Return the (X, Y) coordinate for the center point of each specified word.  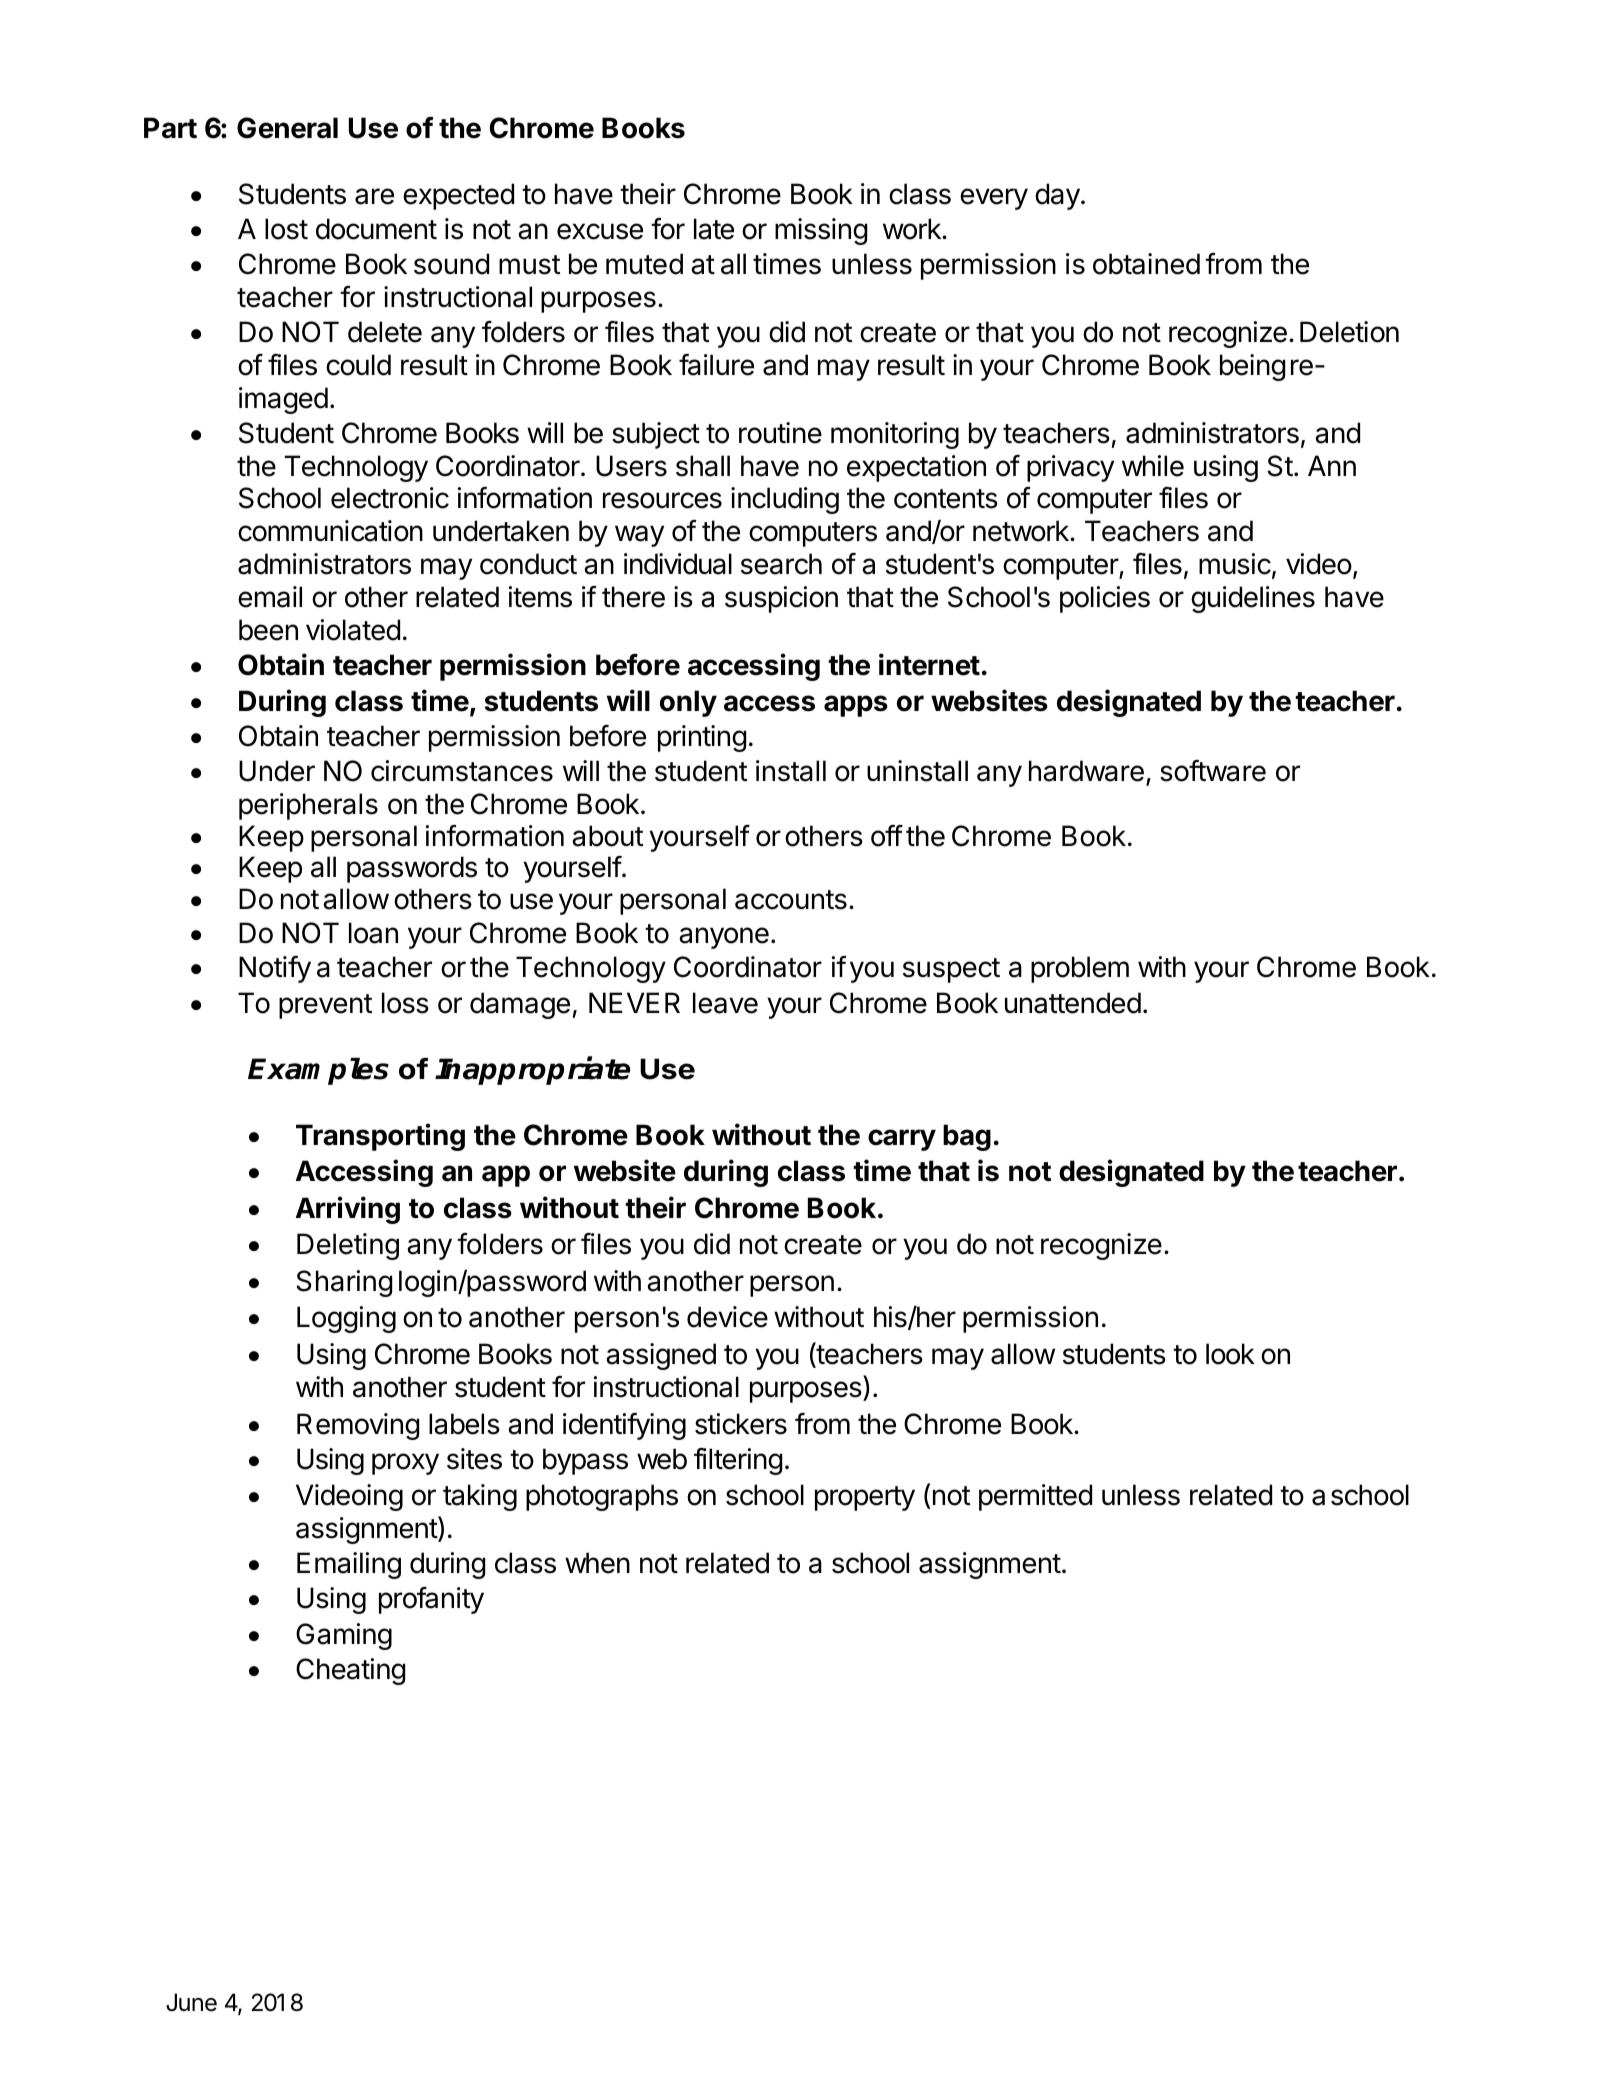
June (191, 2002)
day (1057, 196)
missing (821, 231)
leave (725, 1003)
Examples (318, 1071)
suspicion (781, 599)
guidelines (1253, 599)
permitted (1035, 1497)
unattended (1073, 1003)
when (597, 1563)
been (268, 630)
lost (286, 229)
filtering (738, 1461)
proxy (405, 1464)
